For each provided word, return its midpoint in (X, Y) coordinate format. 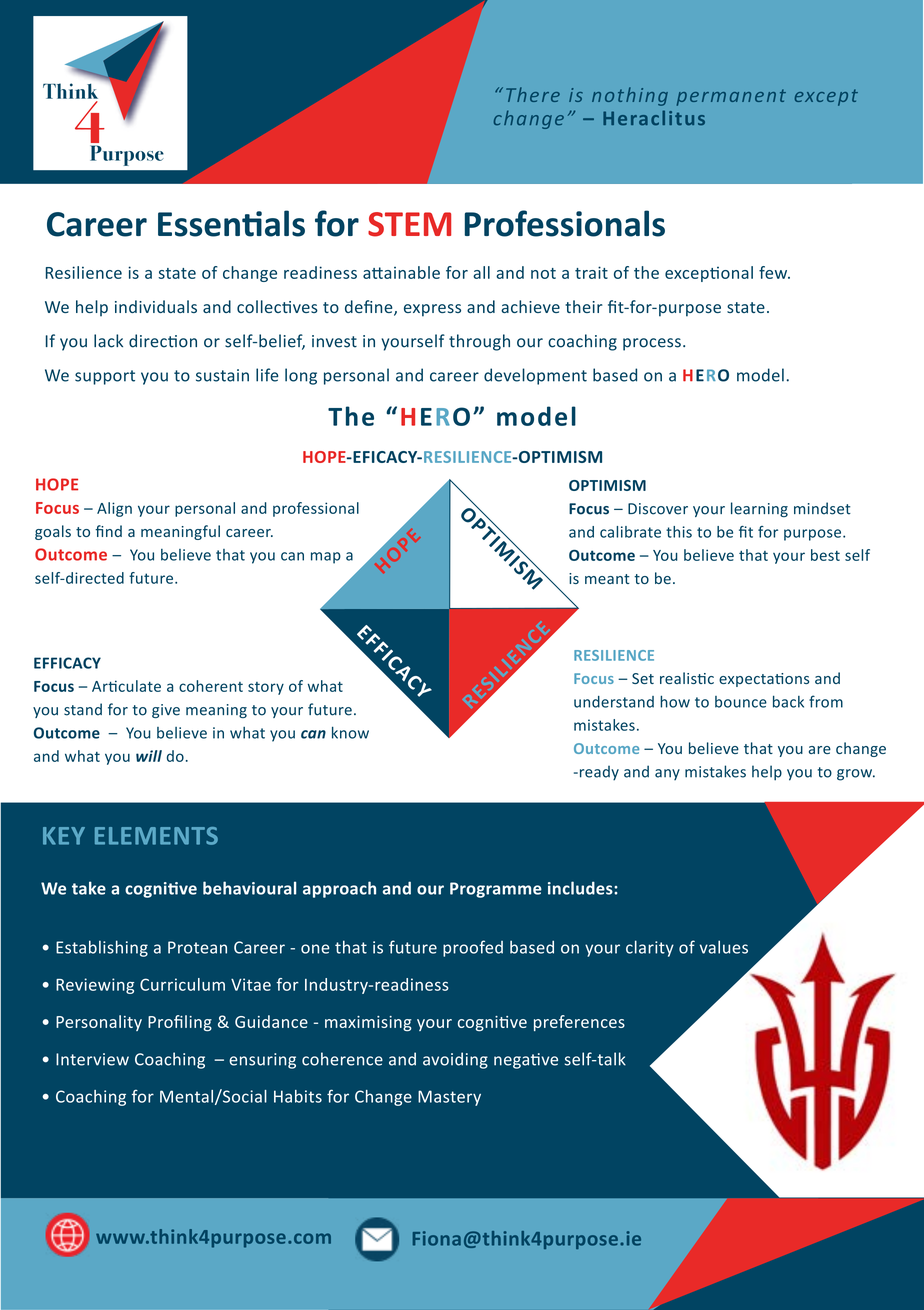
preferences (579, 1023)
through (479, 342)
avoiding (455, 1060)
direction (163, 341)
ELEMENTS (156, 836)
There (533, 94)
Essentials (231, 223)
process (652, 344)
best (825, 555)
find (108, 531)
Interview (92, 1059)
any (667, 774)
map (326, 558)
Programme (496, 890)
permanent (731, 97)
